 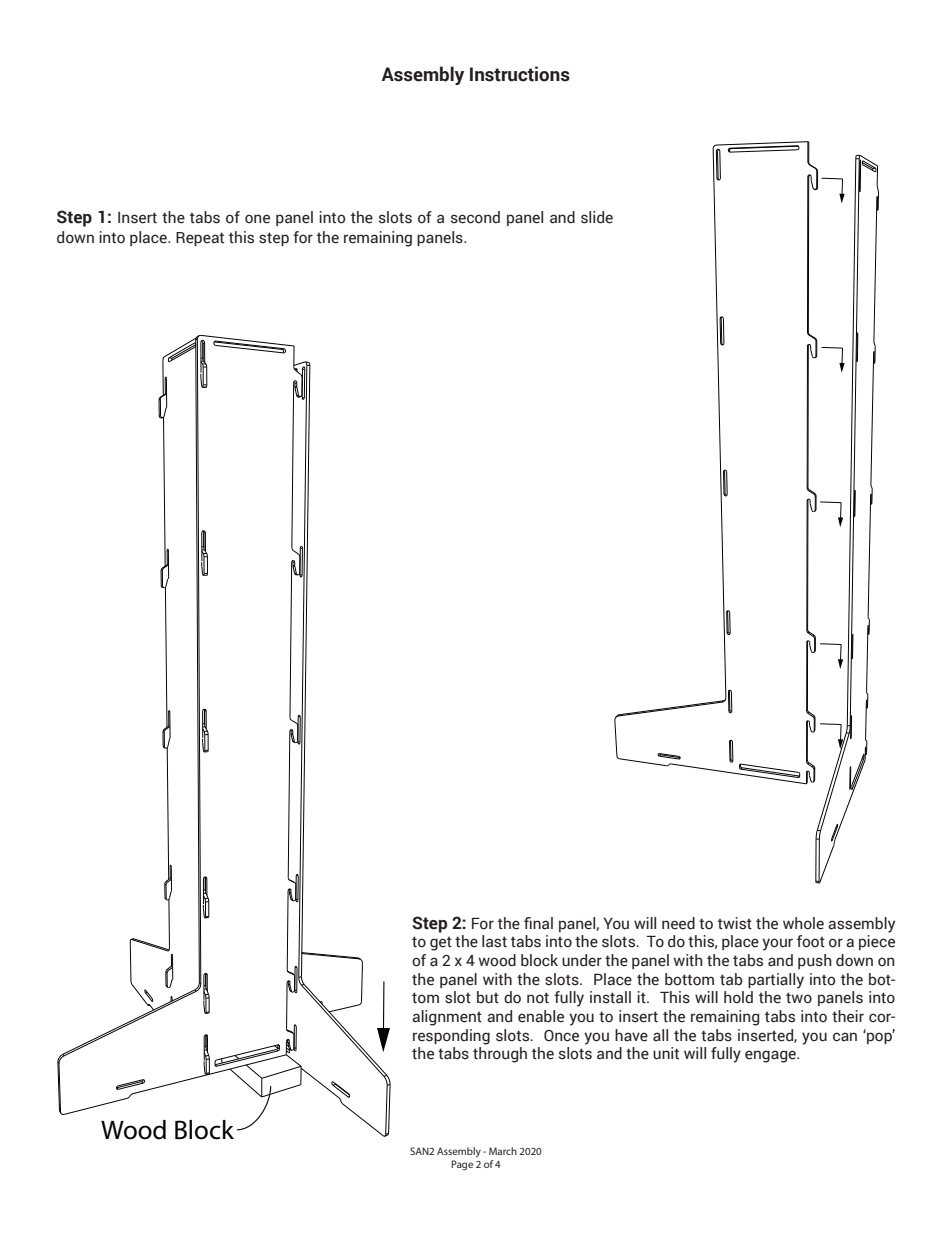 What do you see at coordinates (200, 239) in the page?
I see `Repeat` at bounding box center [200, 239].
